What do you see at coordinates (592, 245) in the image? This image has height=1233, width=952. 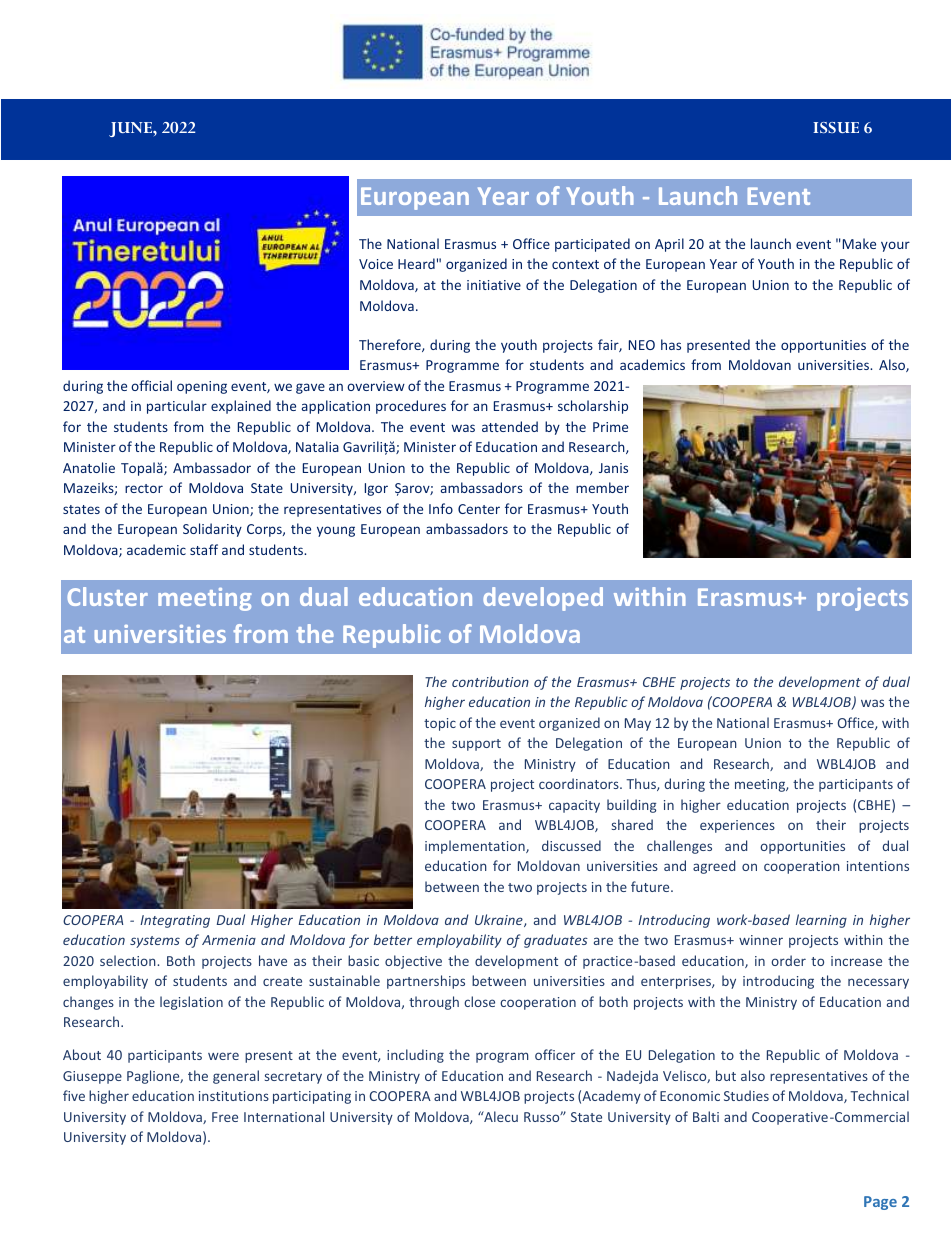 I see `participated` at bounding box center [592, 245].
